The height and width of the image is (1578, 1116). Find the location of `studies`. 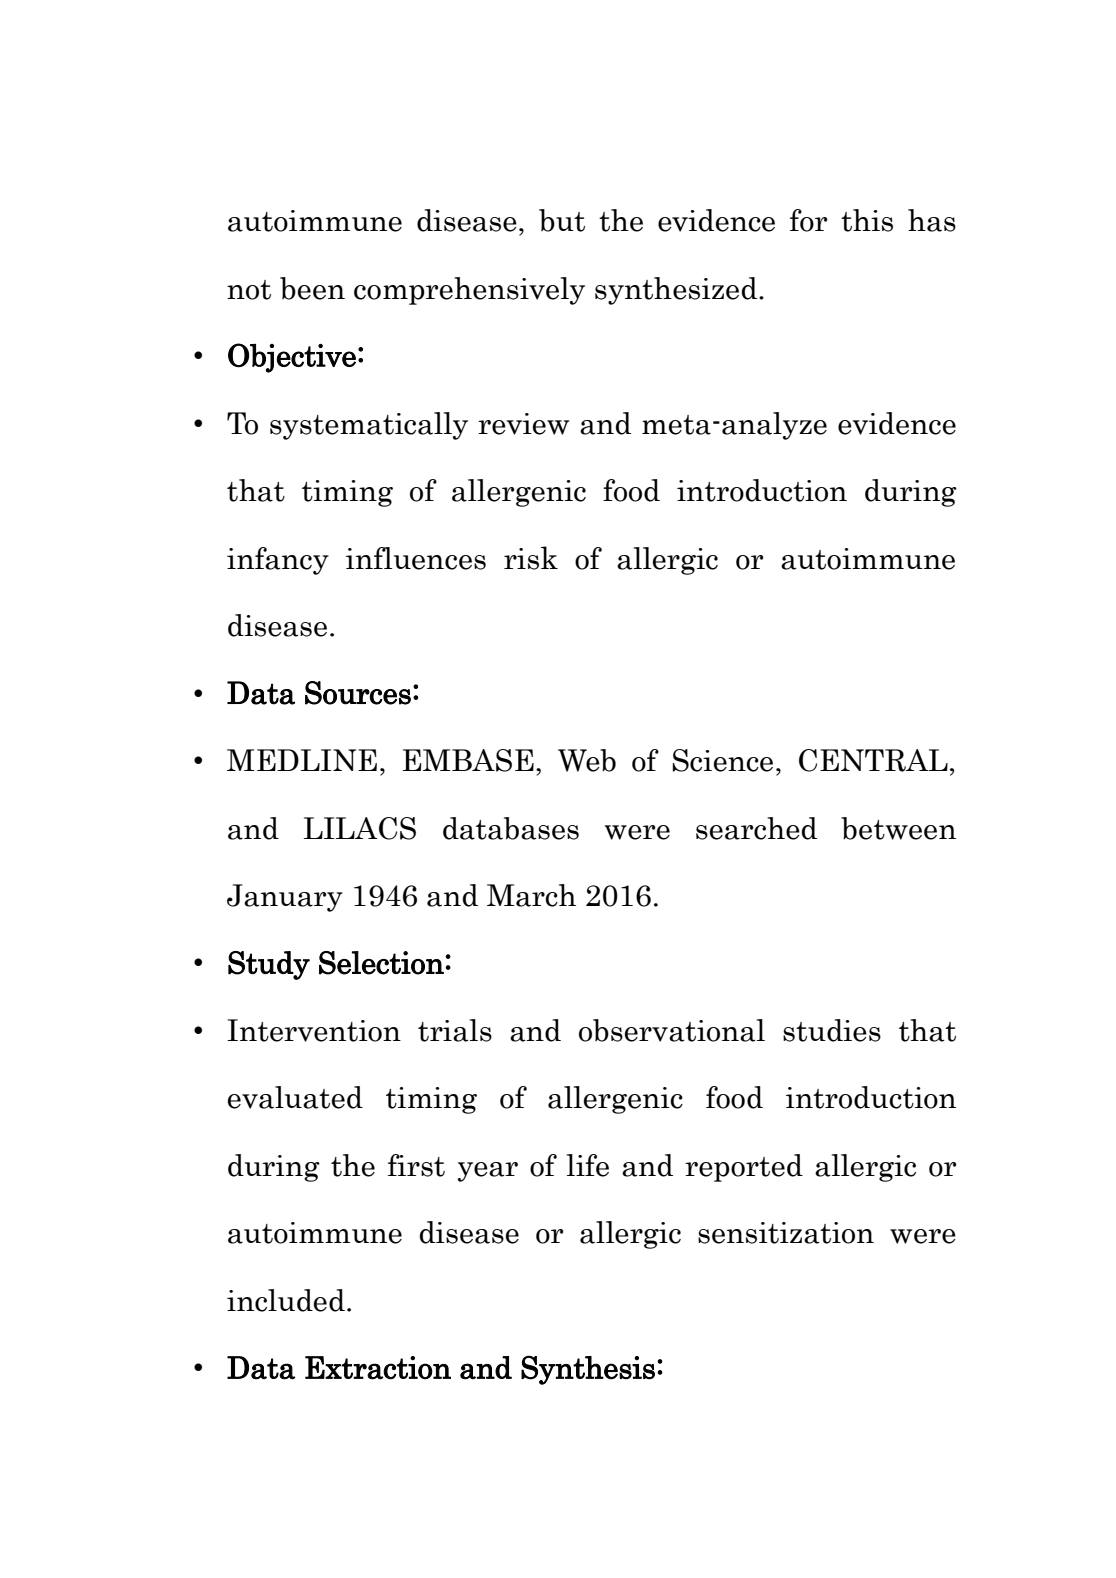

studies is located at coordinates (832, 1030).
